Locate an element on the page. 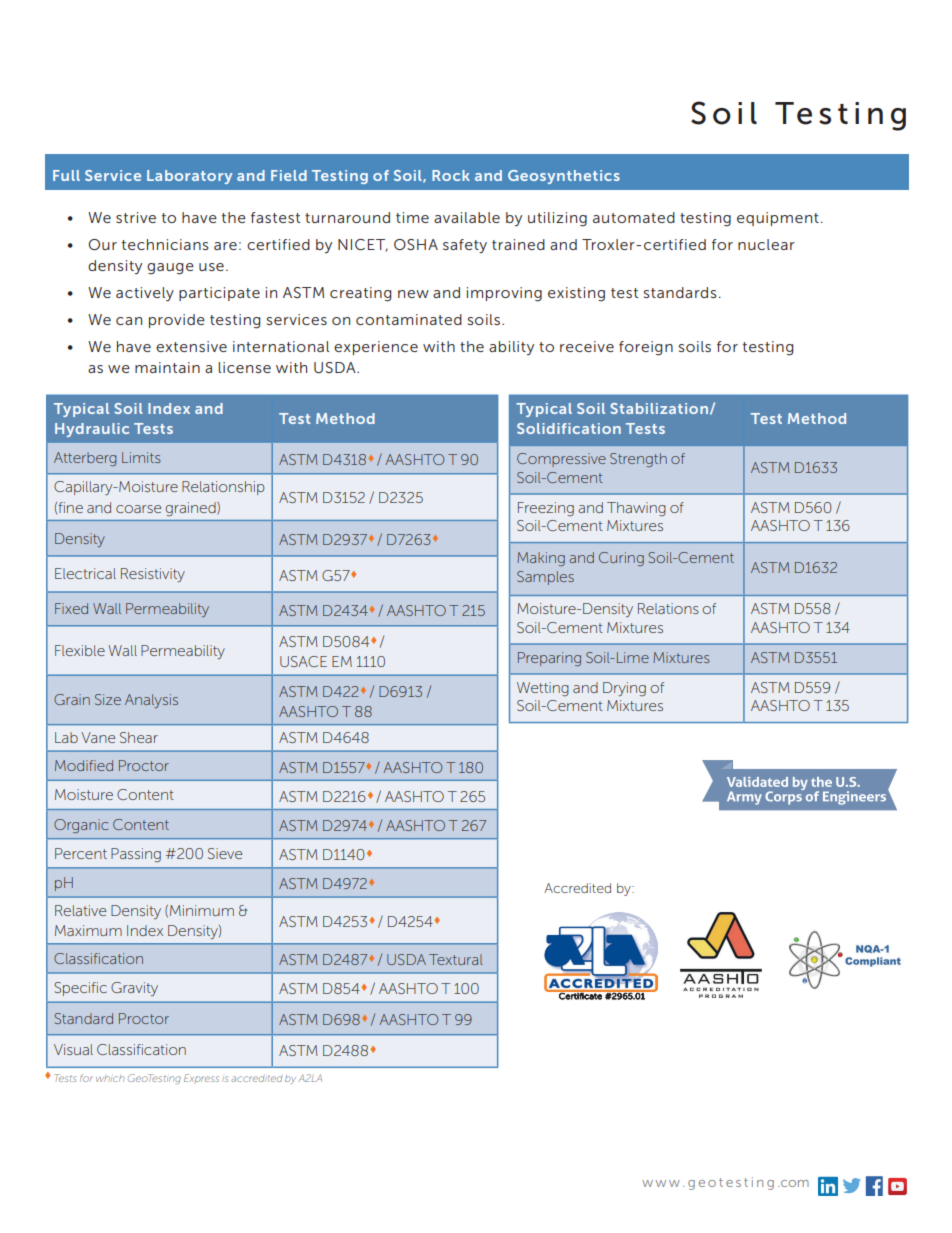  Textural is located at coordinates (456, 959).
